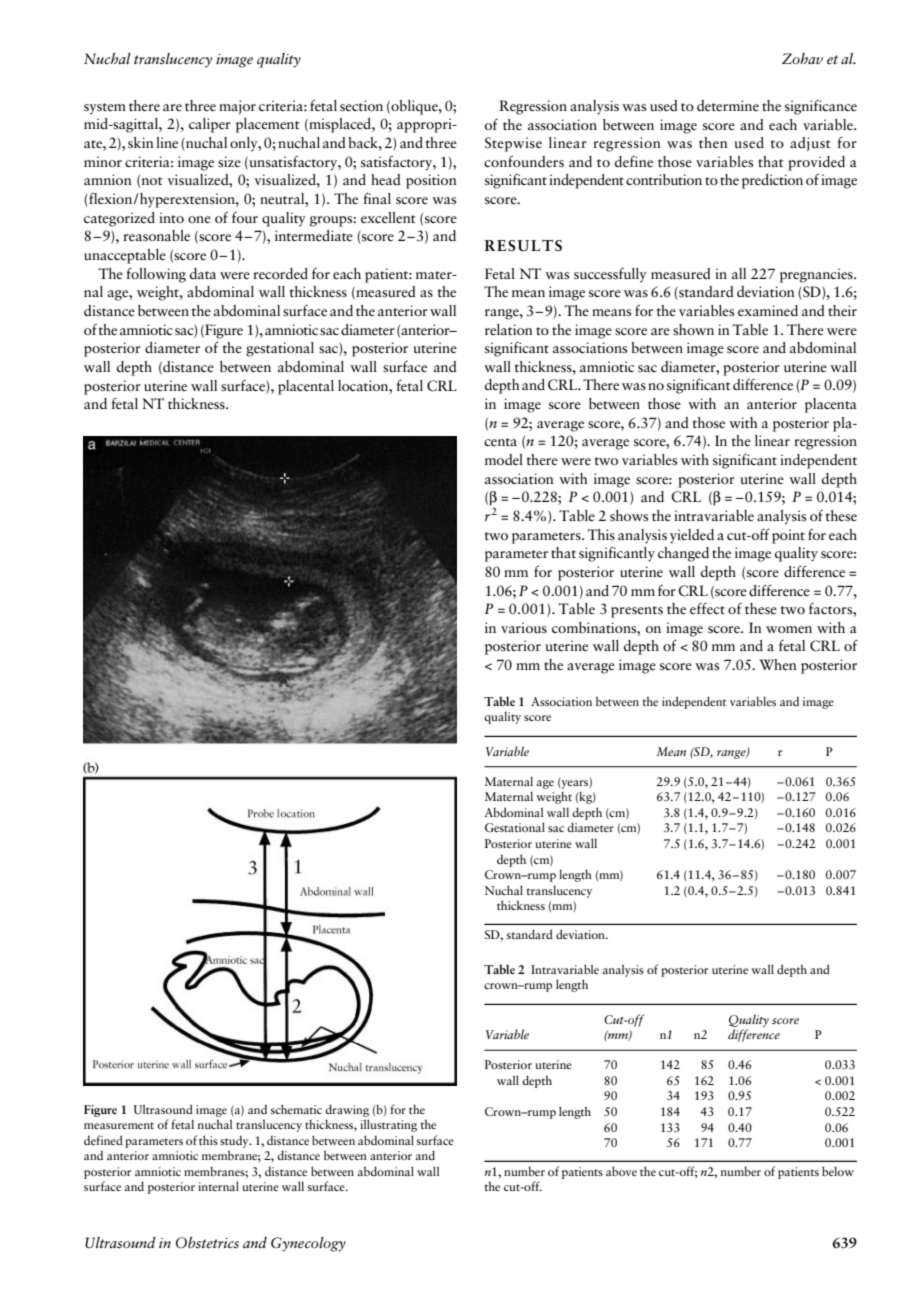 The height and width of the document is (1308, 924). What do you see at coordinates (388, 1125) in the document?
I see `illustrating` at bounding box center [388, 1125].
